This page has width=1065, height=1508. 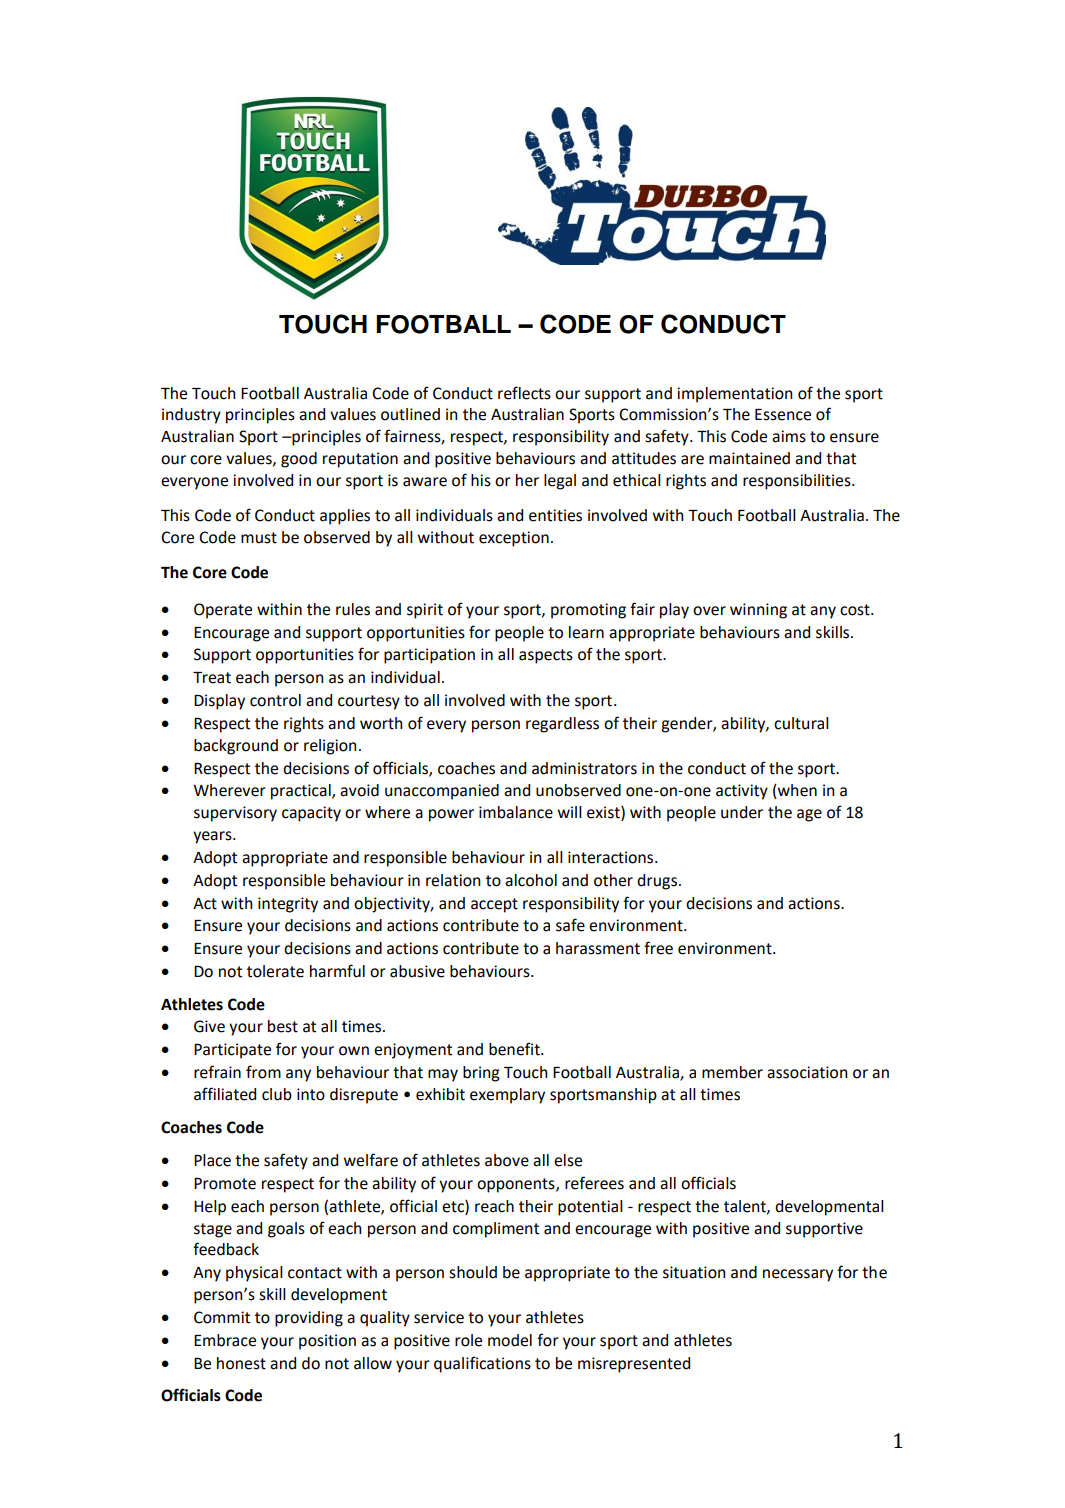 What do you see at coordinates (783, 415) in the page?
I see `Essence` at bounding box center [783, 415].
